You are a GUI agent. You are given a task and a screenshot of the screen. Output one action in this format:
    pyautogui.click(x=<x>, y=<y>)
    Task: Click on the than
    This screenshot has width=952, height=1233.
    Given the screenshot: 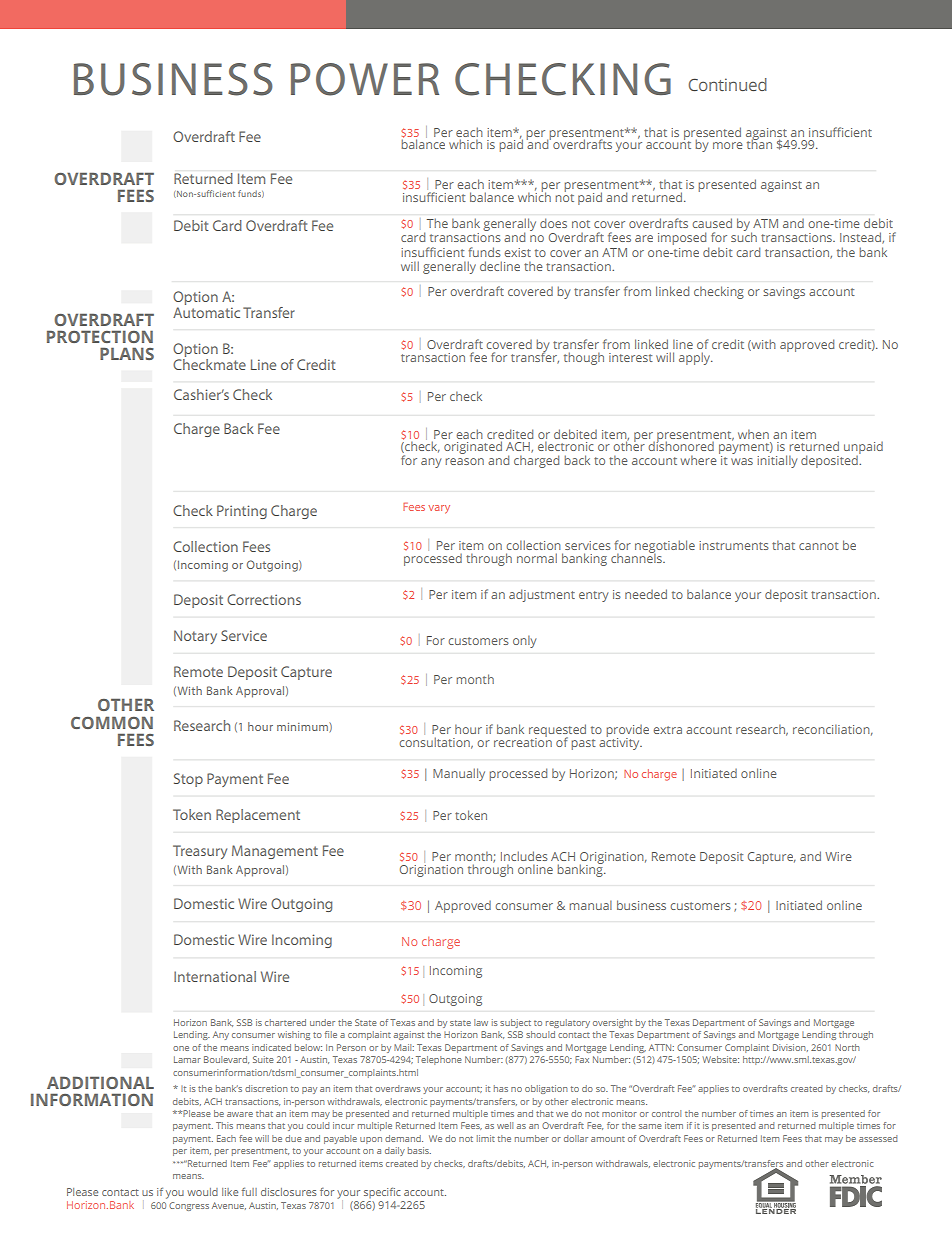 What is the action you would take?
    pyautogui.click(x=759, y=143)
